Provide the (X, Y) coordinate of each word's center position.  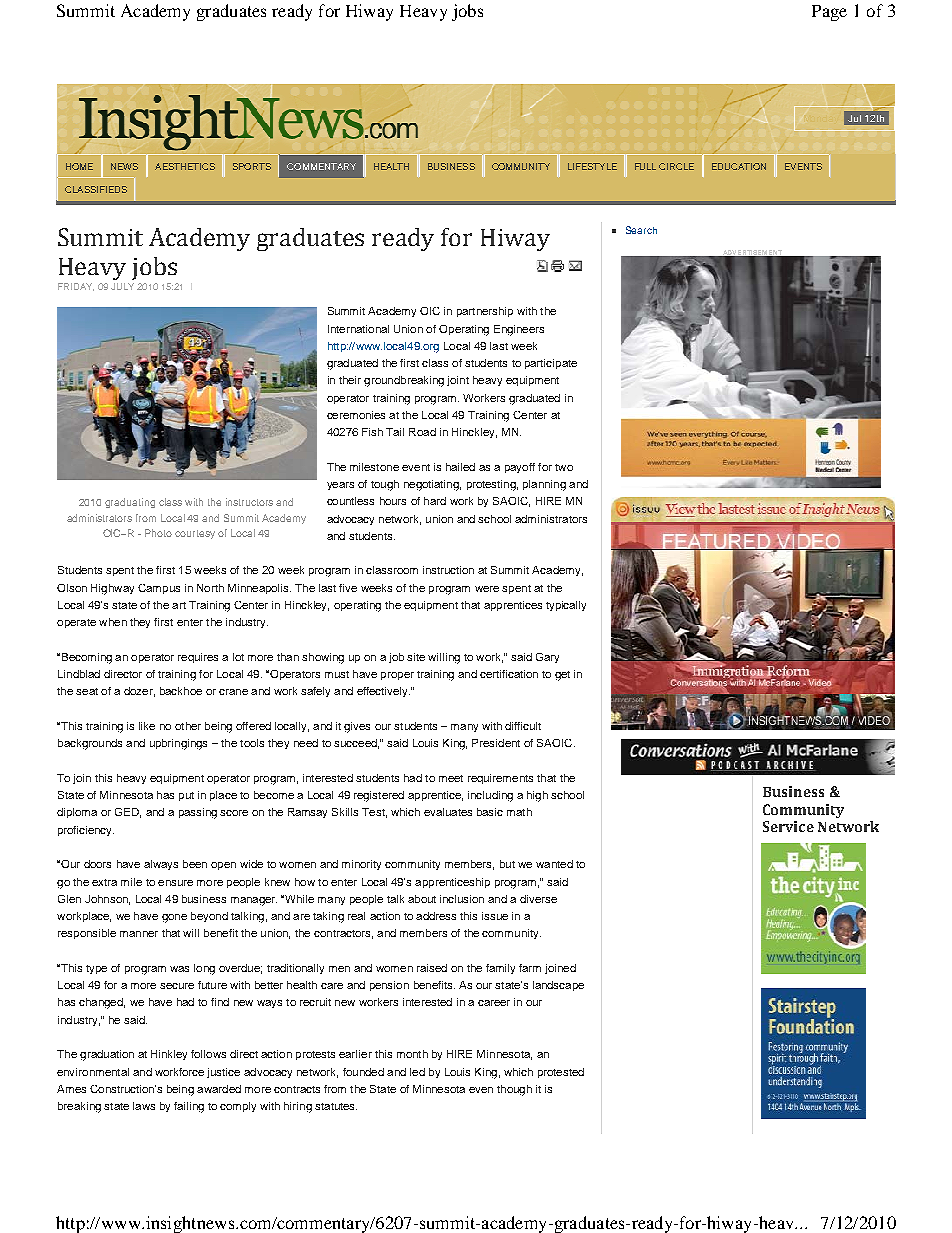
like (147, 726)
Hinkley (169, 1055)
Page (829, 13)
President (496, 743)
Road (422, 432)
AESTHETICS (185, 166)
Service (788, 826)
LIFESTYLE (592, 166)
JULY (122, 286)
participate (551, 364)
